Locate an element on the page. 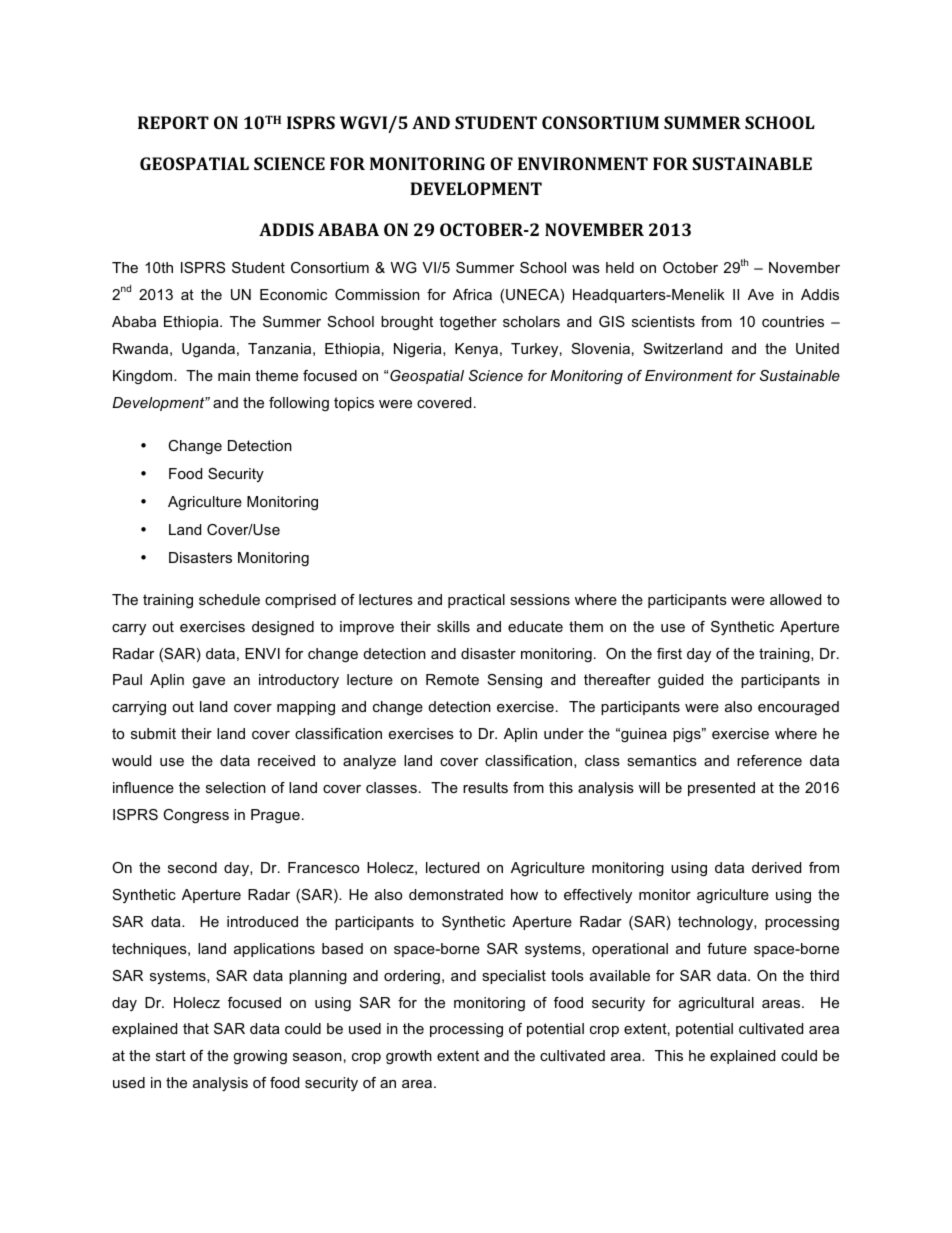 The image size is (952, 1233). schedule is located at coordinates (229, 599).
